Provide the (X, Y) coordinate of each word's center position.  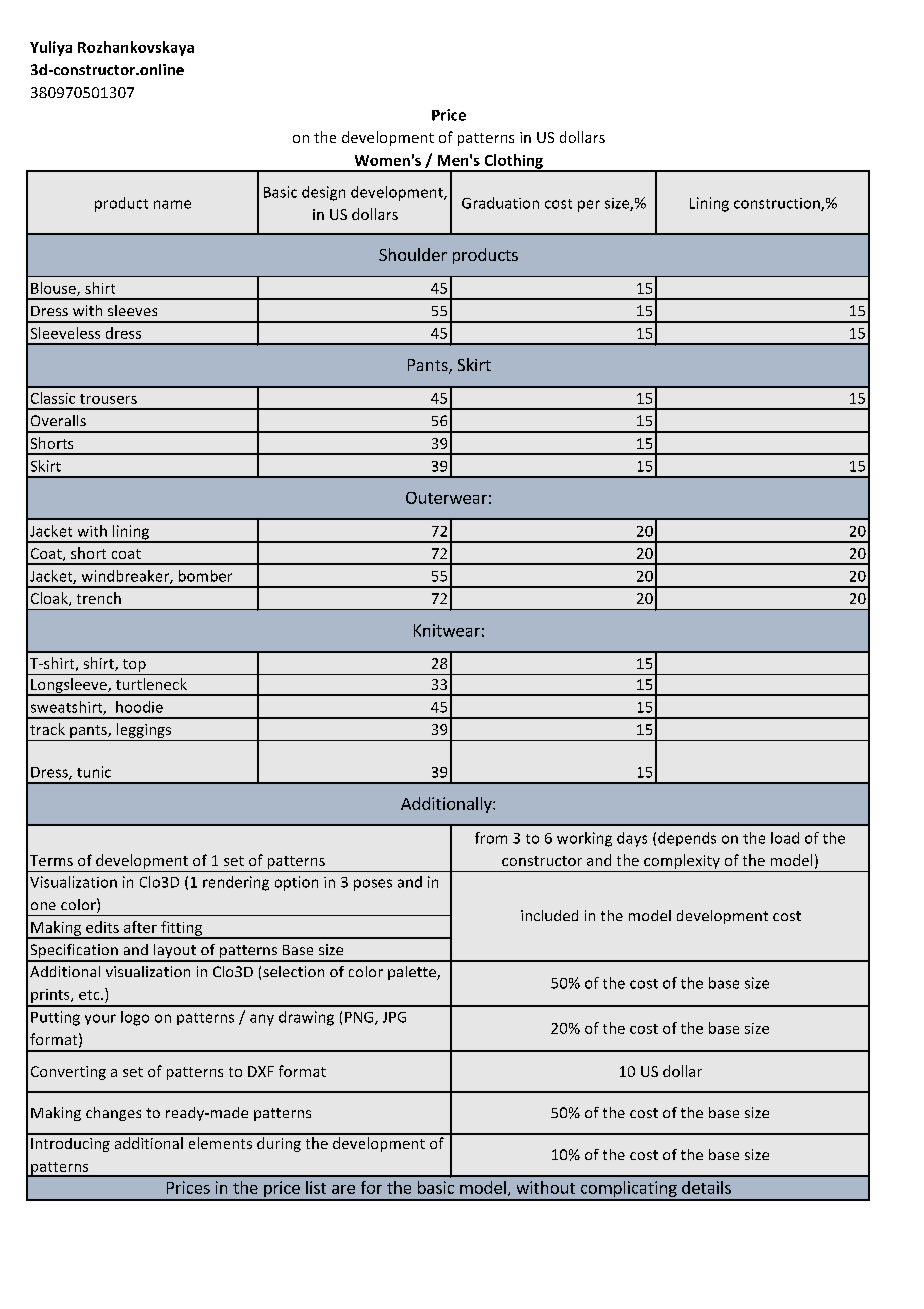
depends (687, 839)
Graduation (500, 203)
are (343, 1189)
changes (113, 1114)
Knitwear (447, 630)
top (134, 667)
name (172, 204)
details (706, 1187)
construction (778, 204)
